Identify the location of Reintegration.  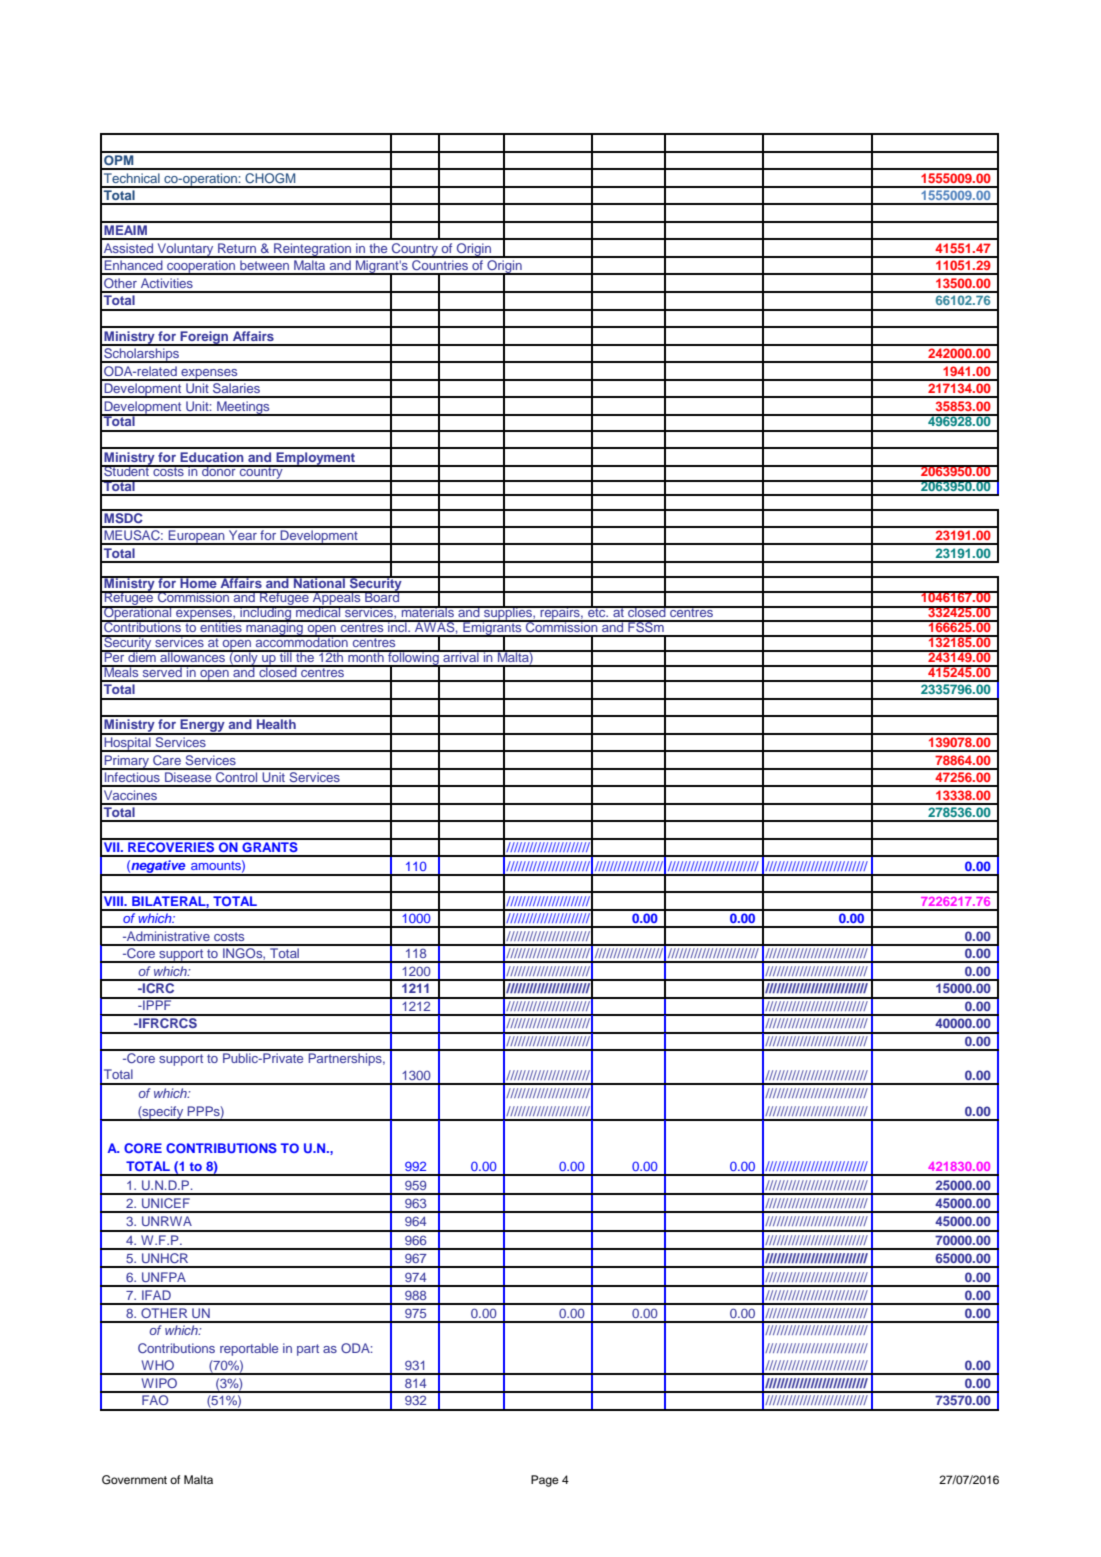
(312, 250).
